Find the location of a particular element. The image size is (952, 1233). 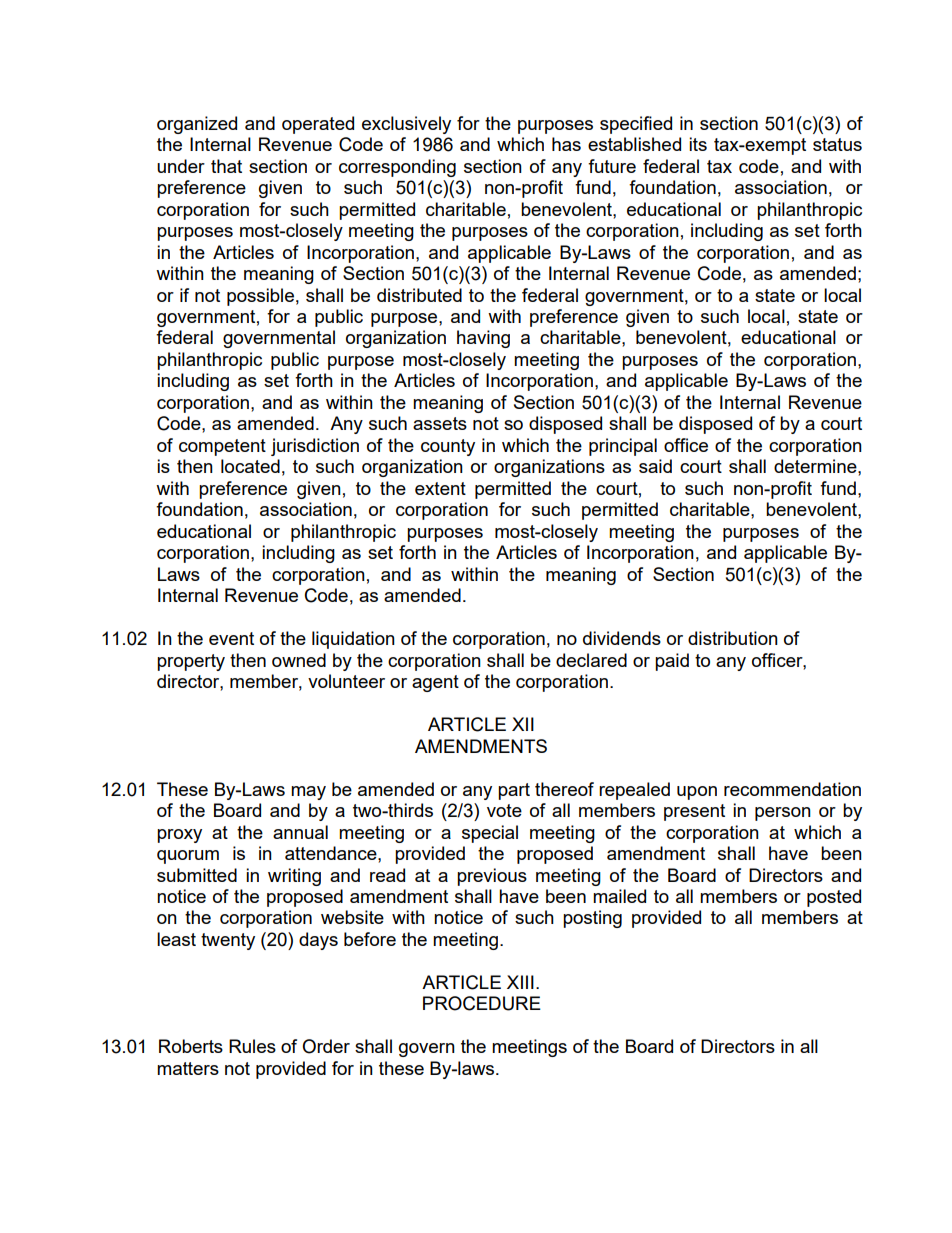

that is located at coordinates (226, 166).
